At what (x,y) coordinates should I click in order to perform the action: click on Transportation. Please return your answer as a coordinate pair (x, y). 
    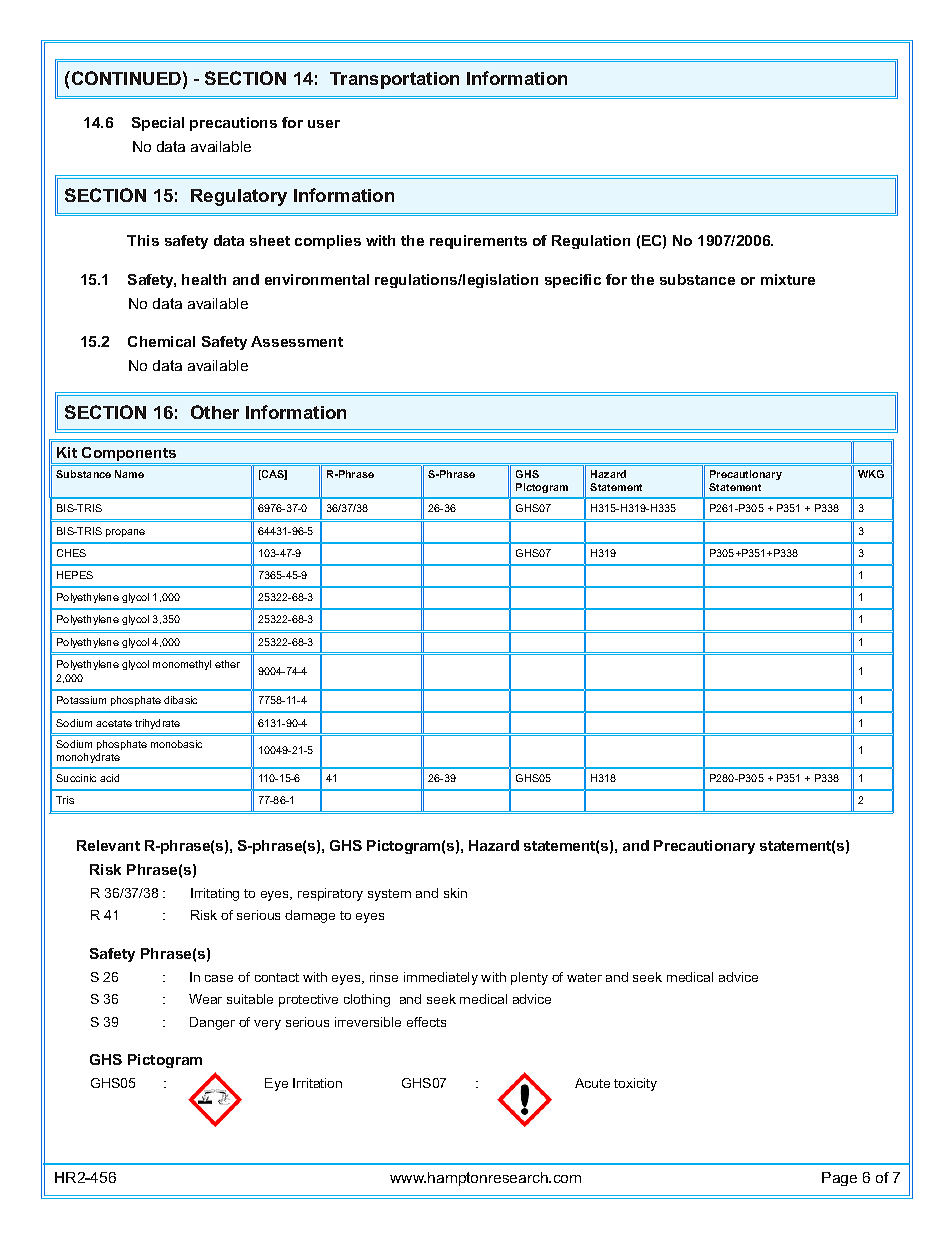
    Looking at the image, I should click on (394, 80).
